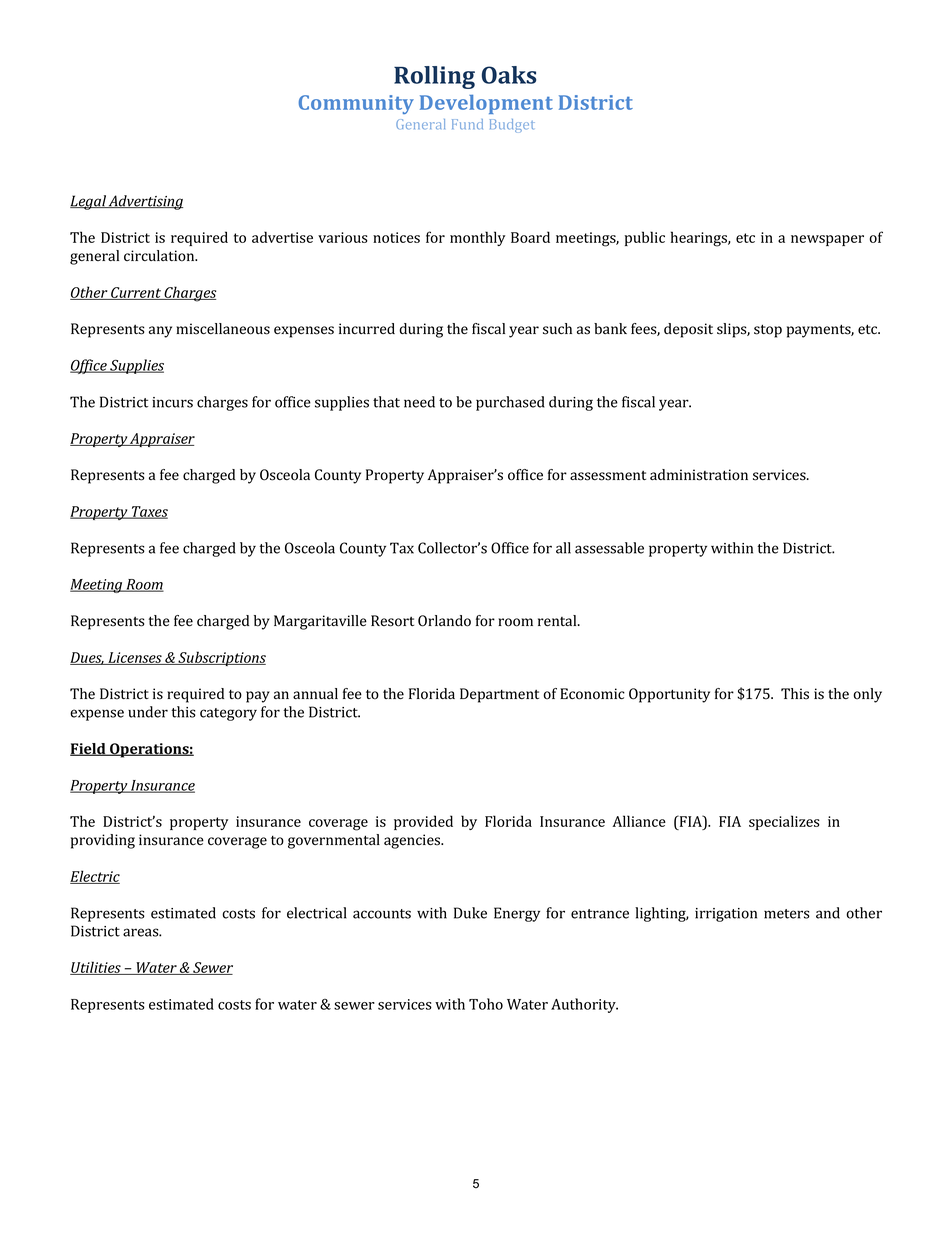 The width and height of the screenshot is (952, 1233). I want to click on Toho, so click(486, 1004).
